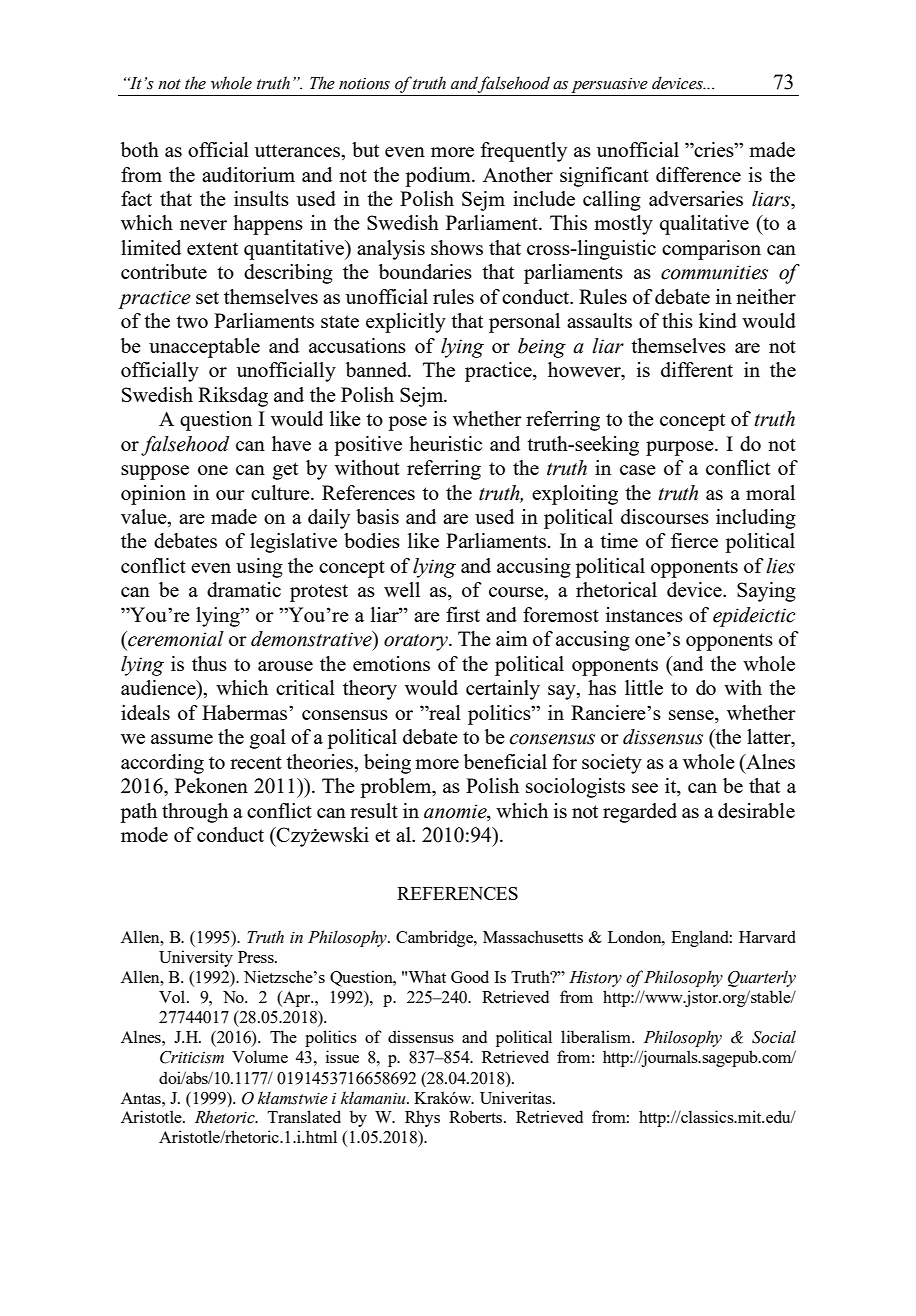 The height and width of the screenshot is (1316, 916). What do you see at coordinates (638, 470) in the screenshot?
I see `case` at bounding box center [638, 470].
